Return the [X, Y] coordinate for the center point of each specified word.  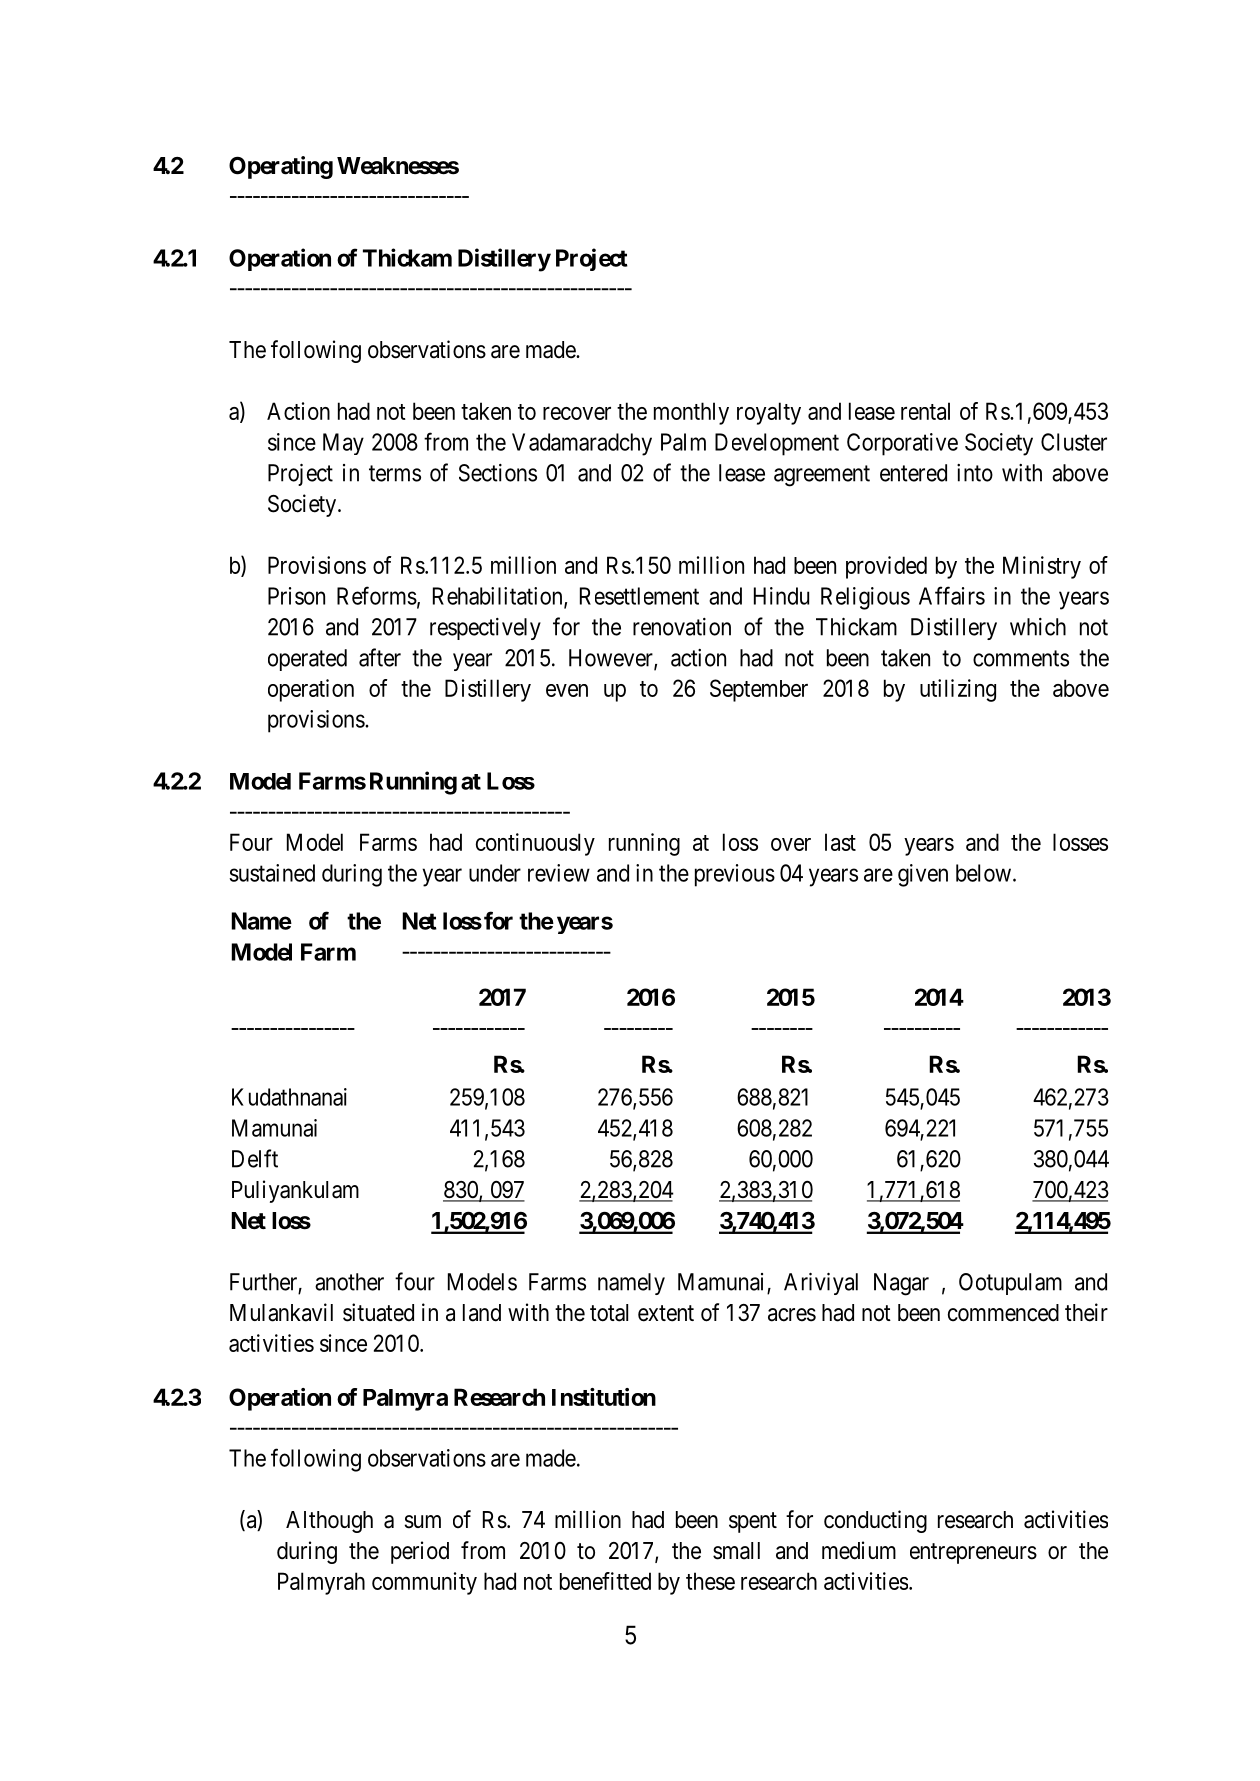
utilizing [958, 690]
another [349, 1282]
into [975, 473]
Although [329, 1522]
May [343, 444]
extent [666, 1313]
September [759, 690]
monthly [691, 413]
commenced [1003, 1313]
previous [735, 875]
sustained [272, 873]
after [380, 657]
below [983, 873]
